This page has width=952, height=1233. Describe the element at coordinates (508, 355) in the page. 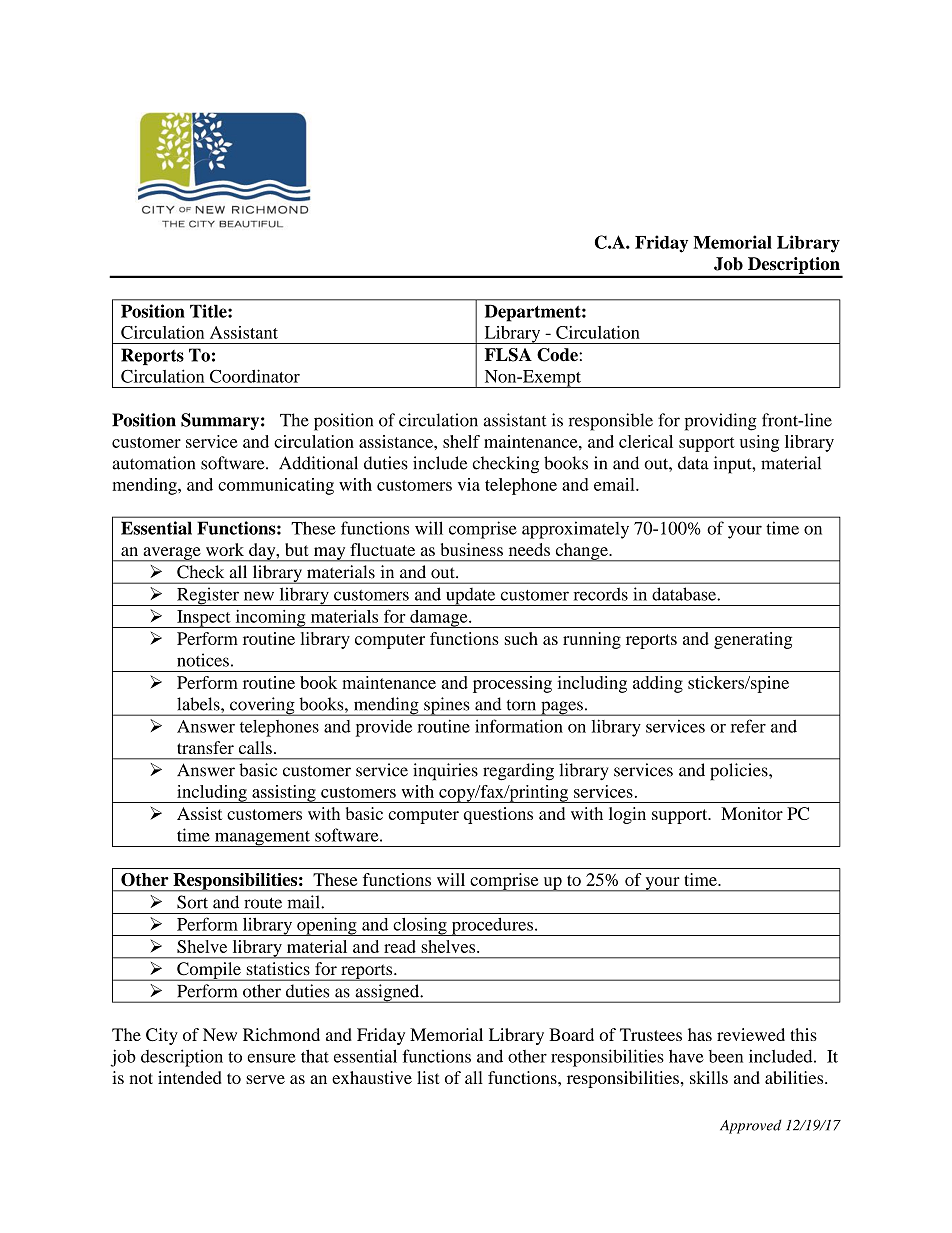

I see `FLSA` at that location.
